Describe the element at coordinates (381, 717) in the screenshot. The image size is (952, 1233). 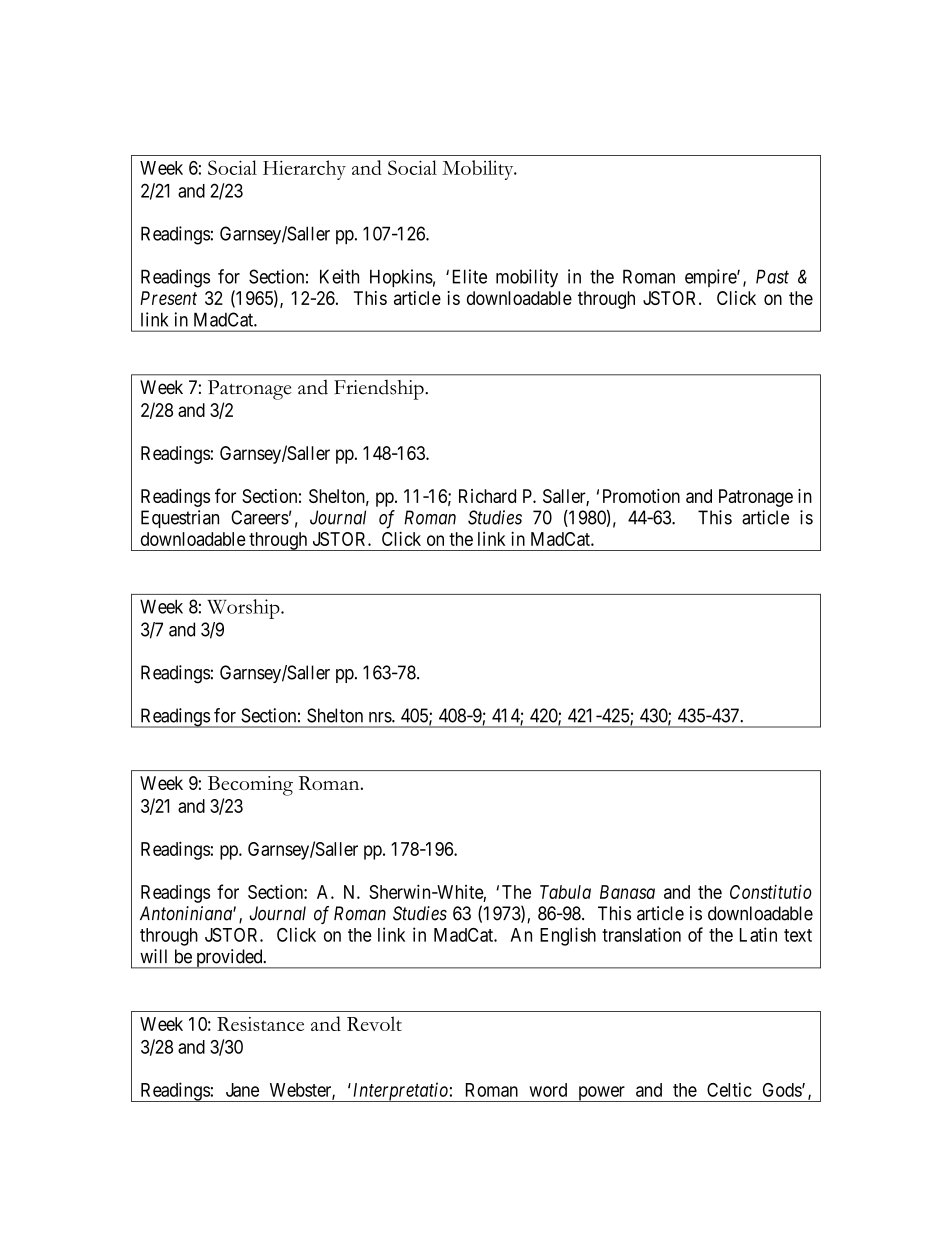
I see `nrs` at that location.
